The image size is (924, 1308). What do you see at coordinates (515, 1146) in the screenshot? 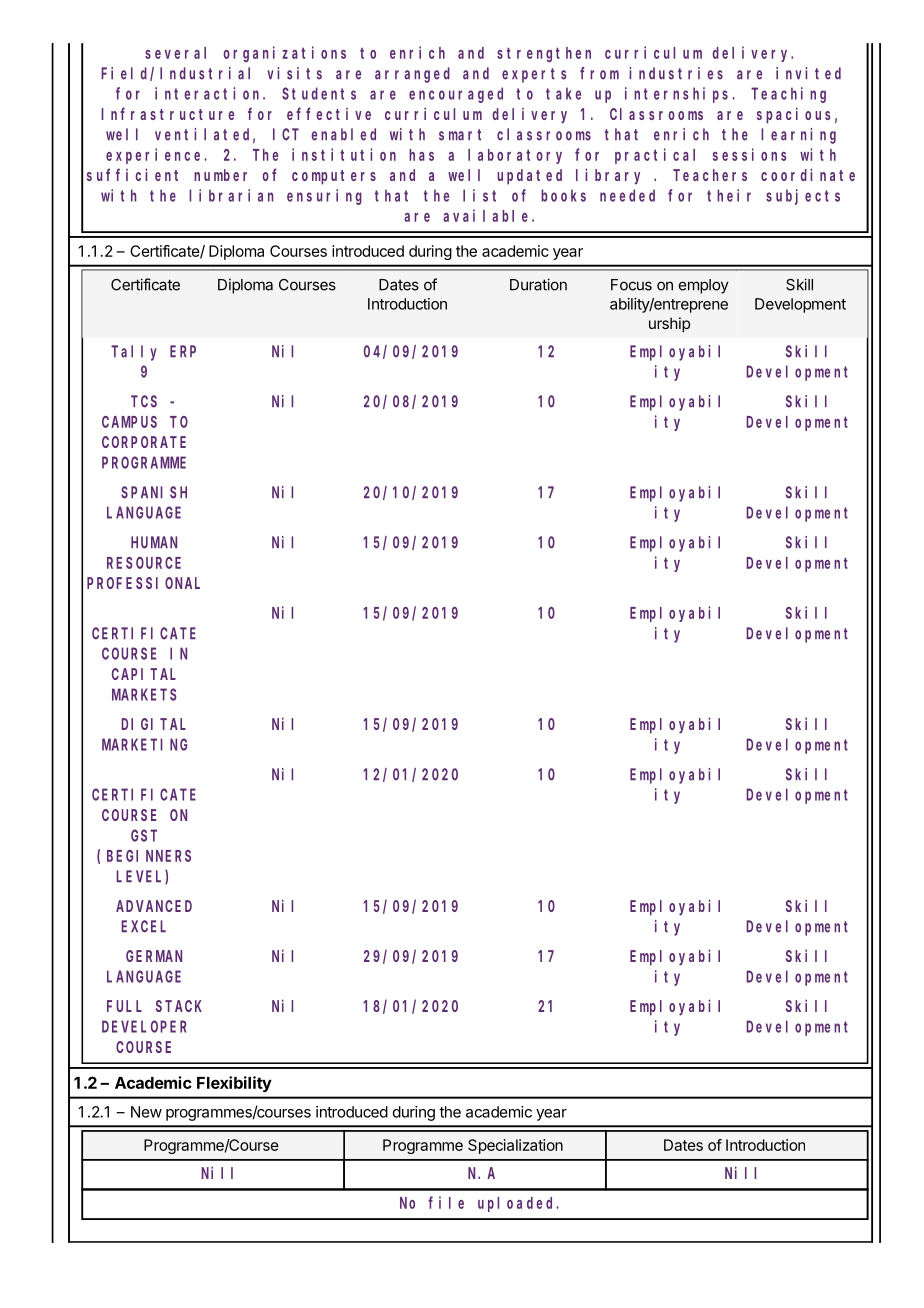
I see `Specialization` at bounding box center [515, 1146].
